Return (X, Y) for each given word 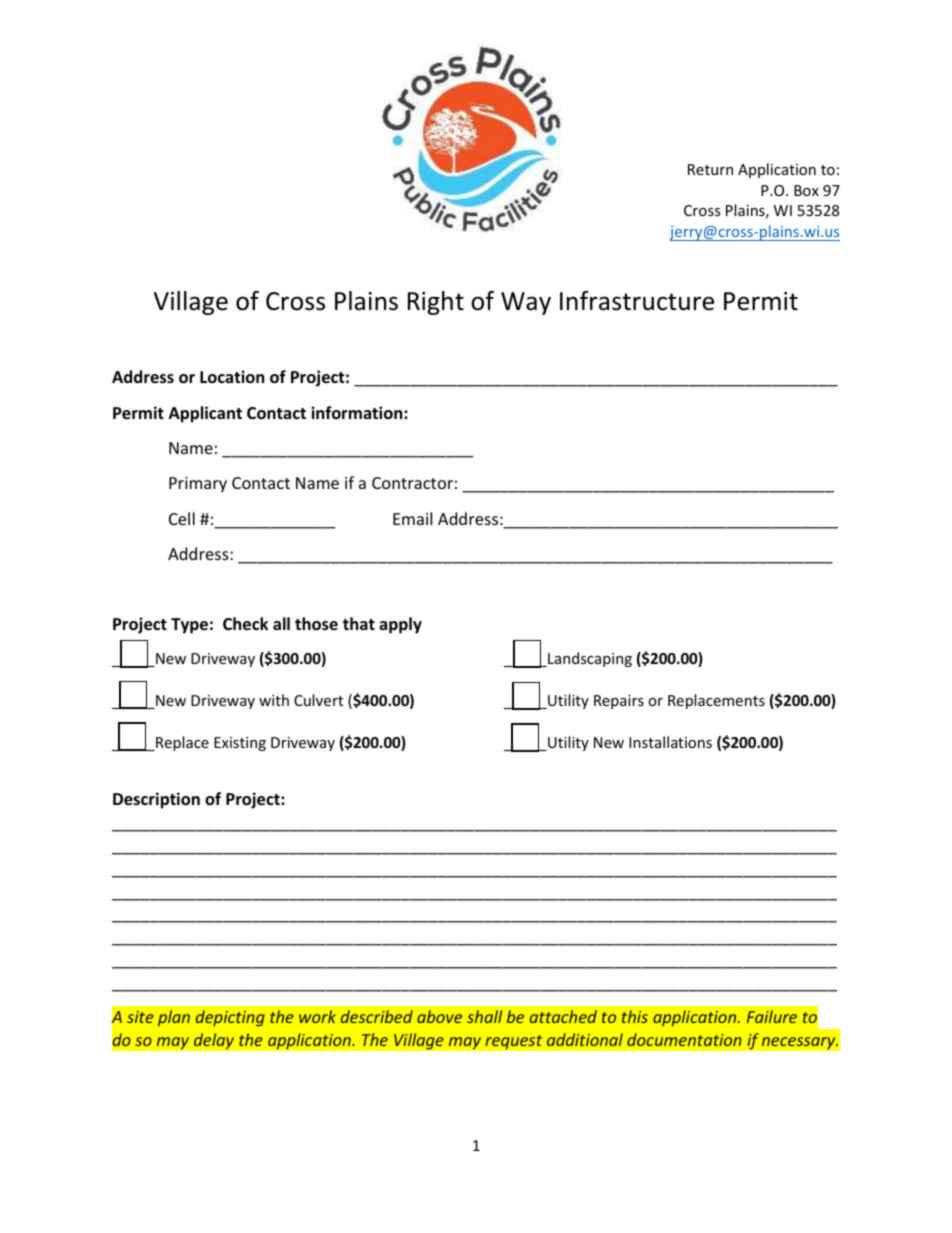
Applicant (205, 414)
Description (156, 800)
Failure (772, 1016)
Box (806, 190)
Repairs (619, 702)
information (358, 413)
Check (245, 624)
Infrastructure (637, 301)
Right (436, 303)
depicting (230, 1018)
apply (400, 625)
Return (710, 169)
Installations (670, 742)
